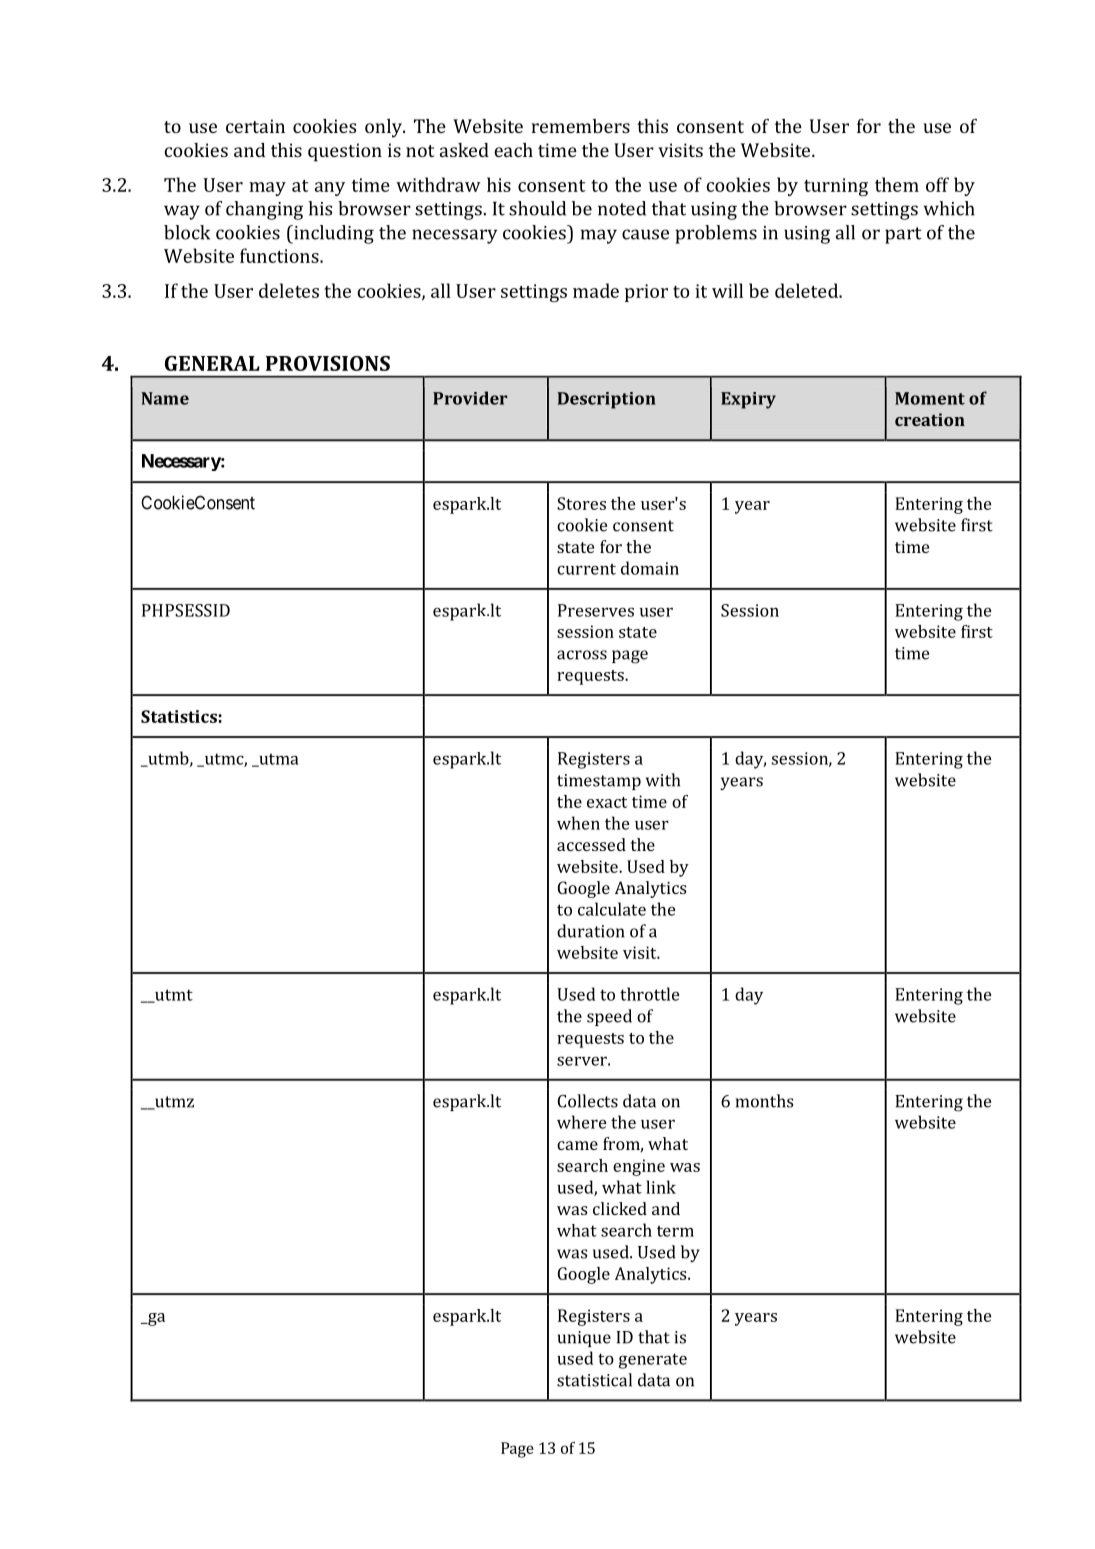  Describe the element at coordinates (513, 150) in the screenshot. I see `each` at that location.
